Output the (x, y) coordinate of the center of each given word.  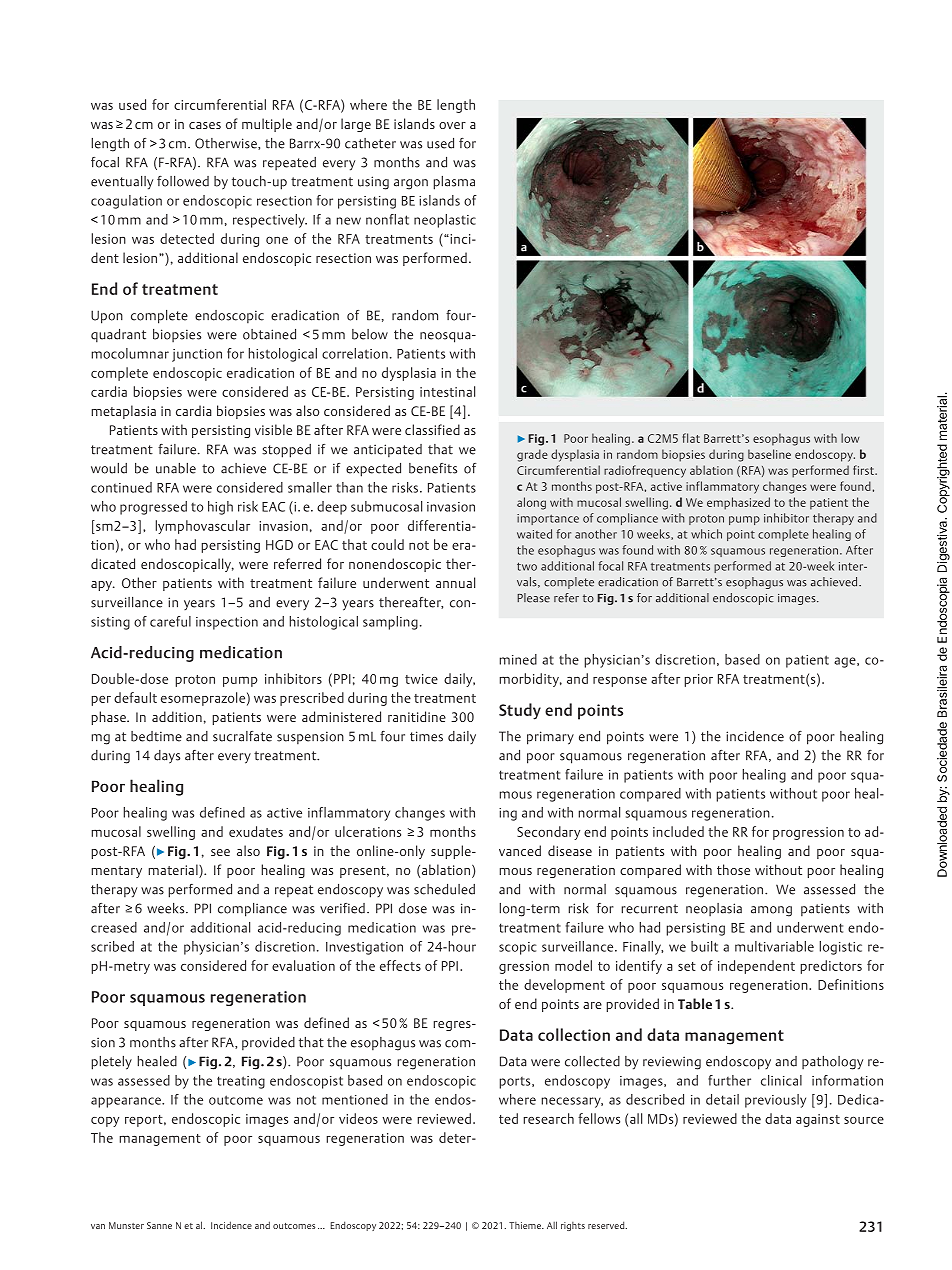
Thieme (526, 1225)
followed (183, 181)
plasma (454, 183)
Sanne (159, 1225)
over (452, 125)
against (818, 1120)
